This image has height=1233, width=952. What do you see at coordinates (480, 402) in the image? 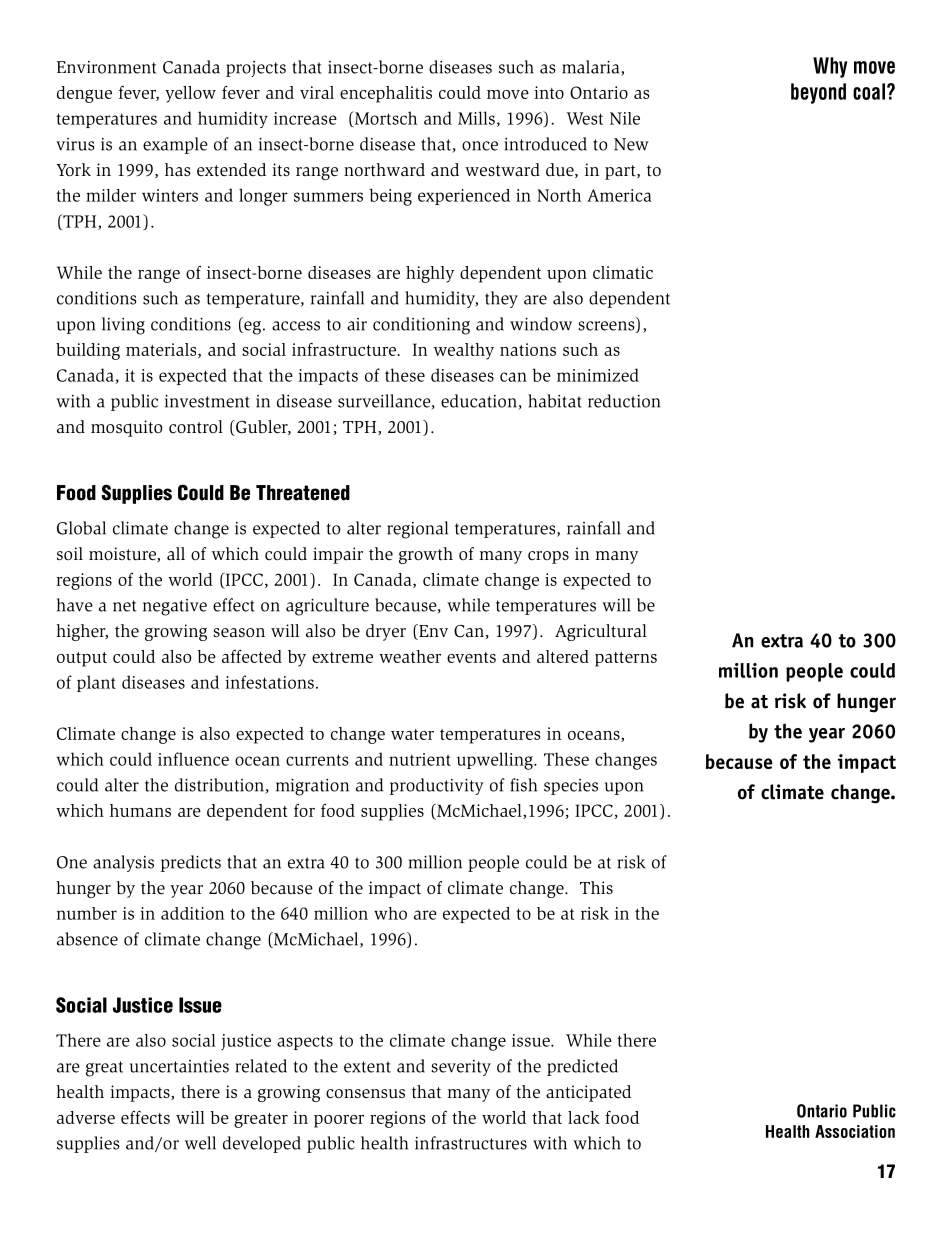
I see `education` at bounding box center [480, 402].
